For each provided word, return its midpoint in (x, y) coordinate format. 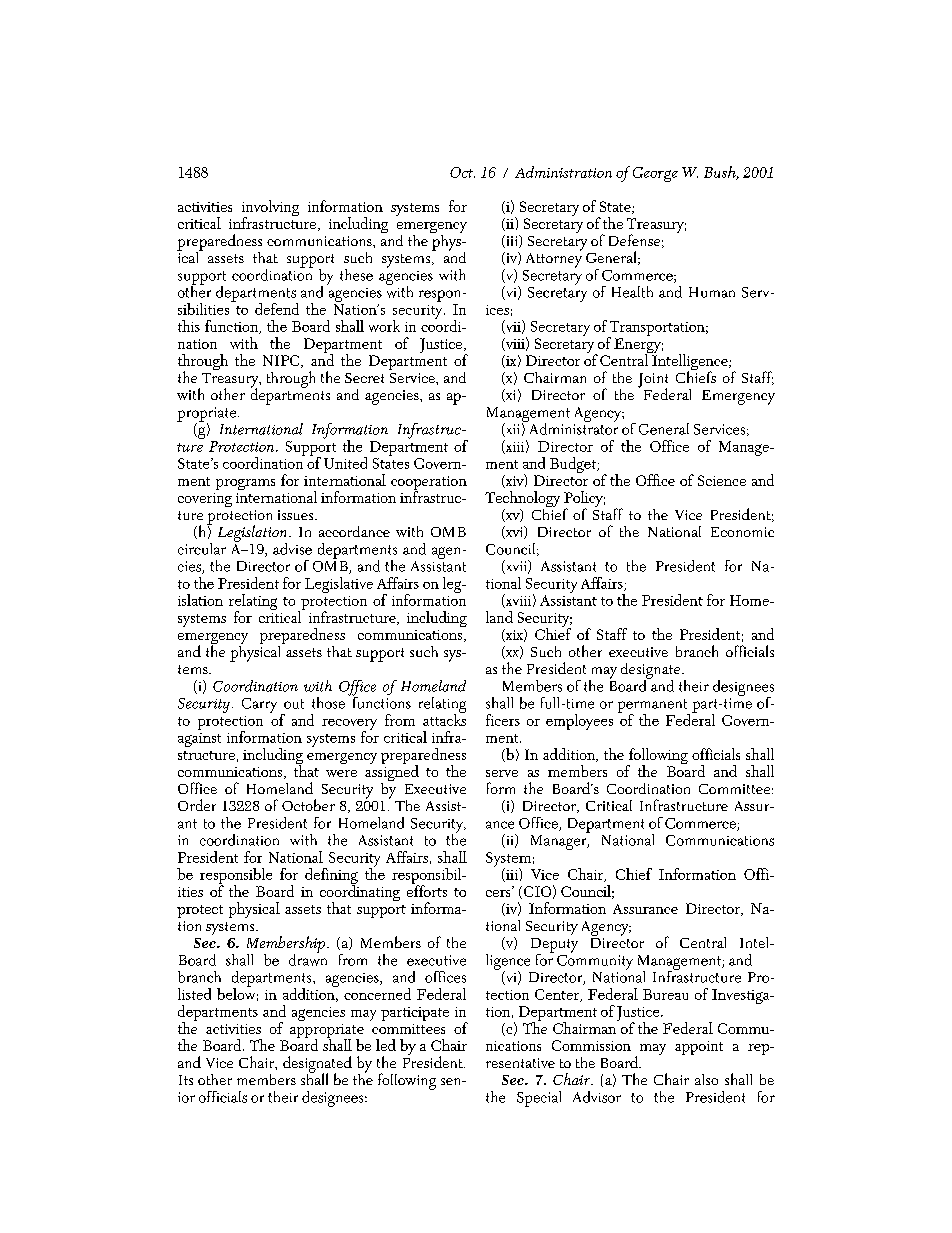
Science (722, 480)
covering (205, 500)
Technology (522, 500)
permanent (654, 707)
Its (186, 1080)
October (308, 805)
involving (270, 209)
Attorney (554, 259)
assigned (392, 773)
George (655, 174)
